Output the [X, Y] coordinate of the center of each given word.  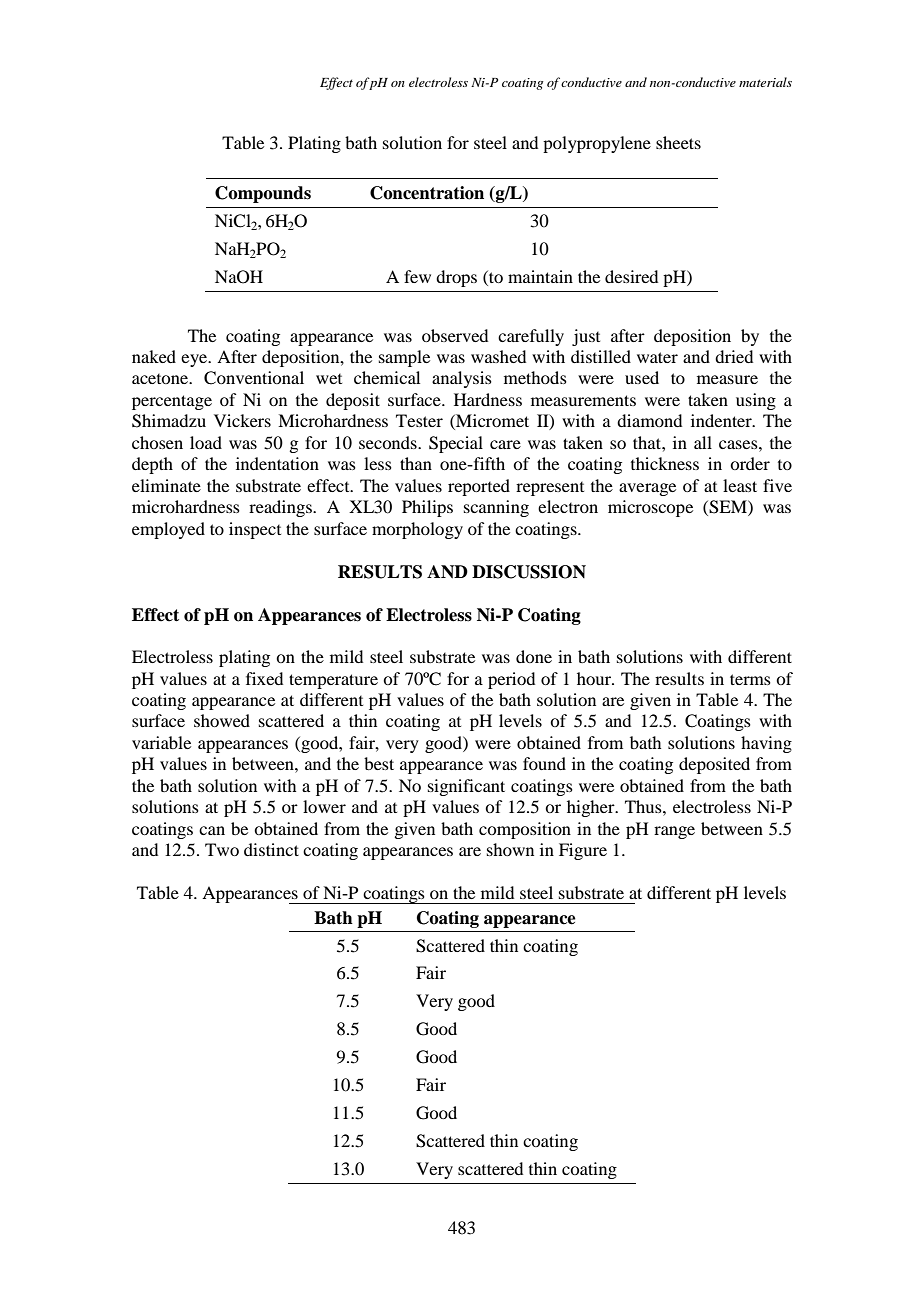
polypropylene [597, 144]
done [534, 656]
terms [750, 679]
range [674, 832]
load [206, 442]
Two [222, 849]
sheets [678, 142]
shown [510, 849]
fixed [264, 678]
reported [479, 487]
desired [631, 276]
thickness [665, 463]
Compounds [263, 194]
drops [456, 278]
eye [195, 360]
